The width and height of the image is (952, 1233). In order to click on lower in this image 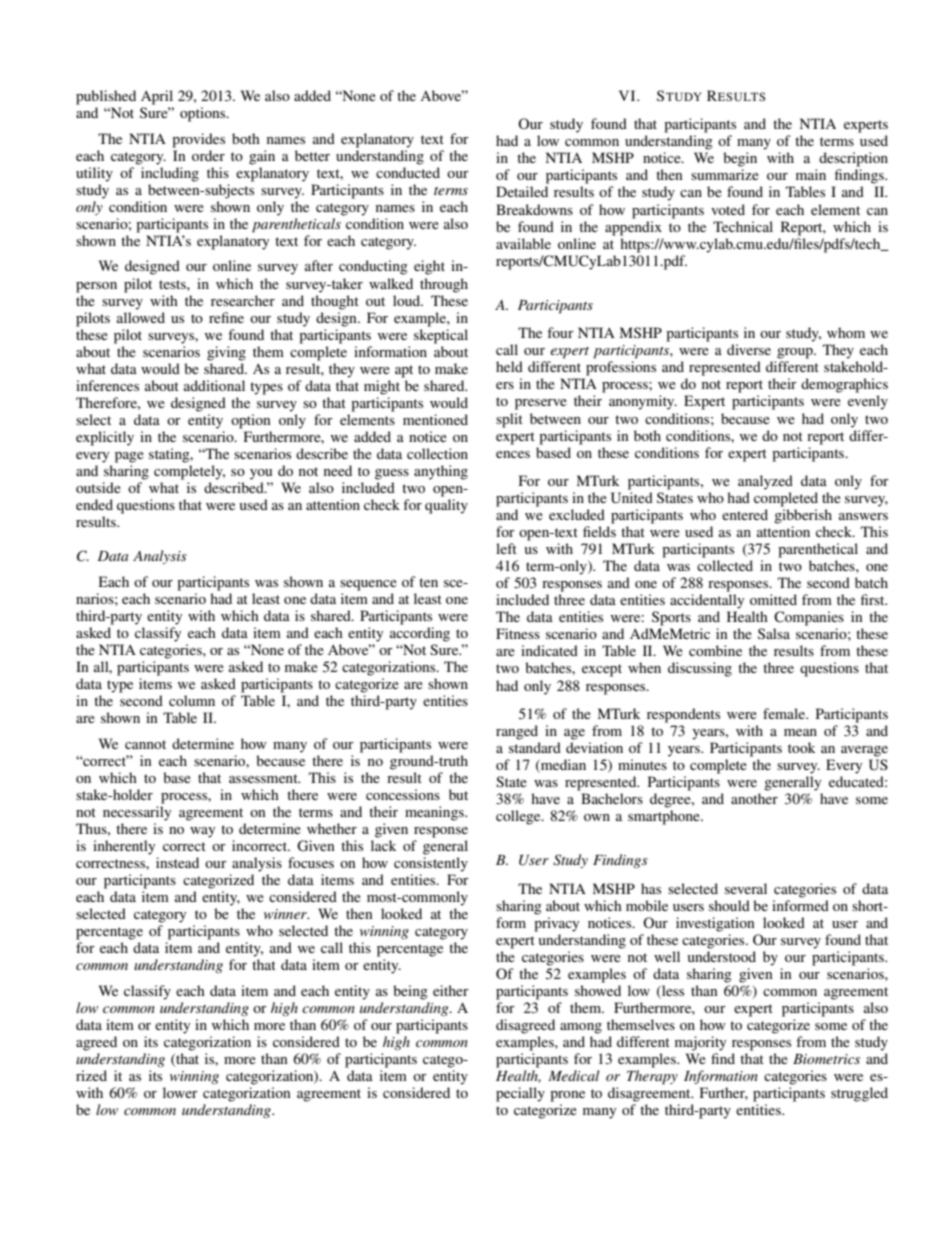, I will do `click(180, 1092)`.
